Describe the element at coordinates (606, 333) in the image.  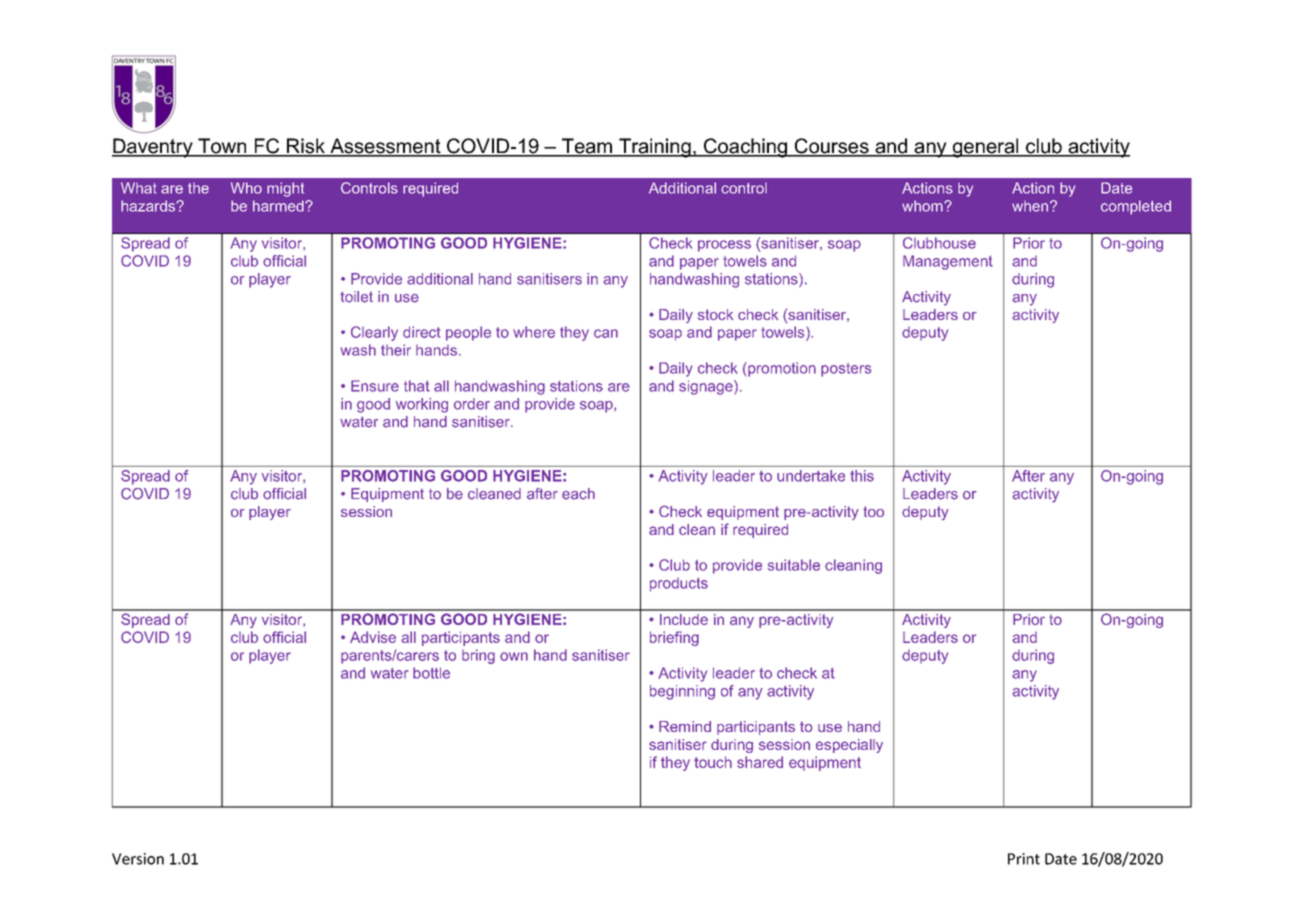
I see `can` at that location.
